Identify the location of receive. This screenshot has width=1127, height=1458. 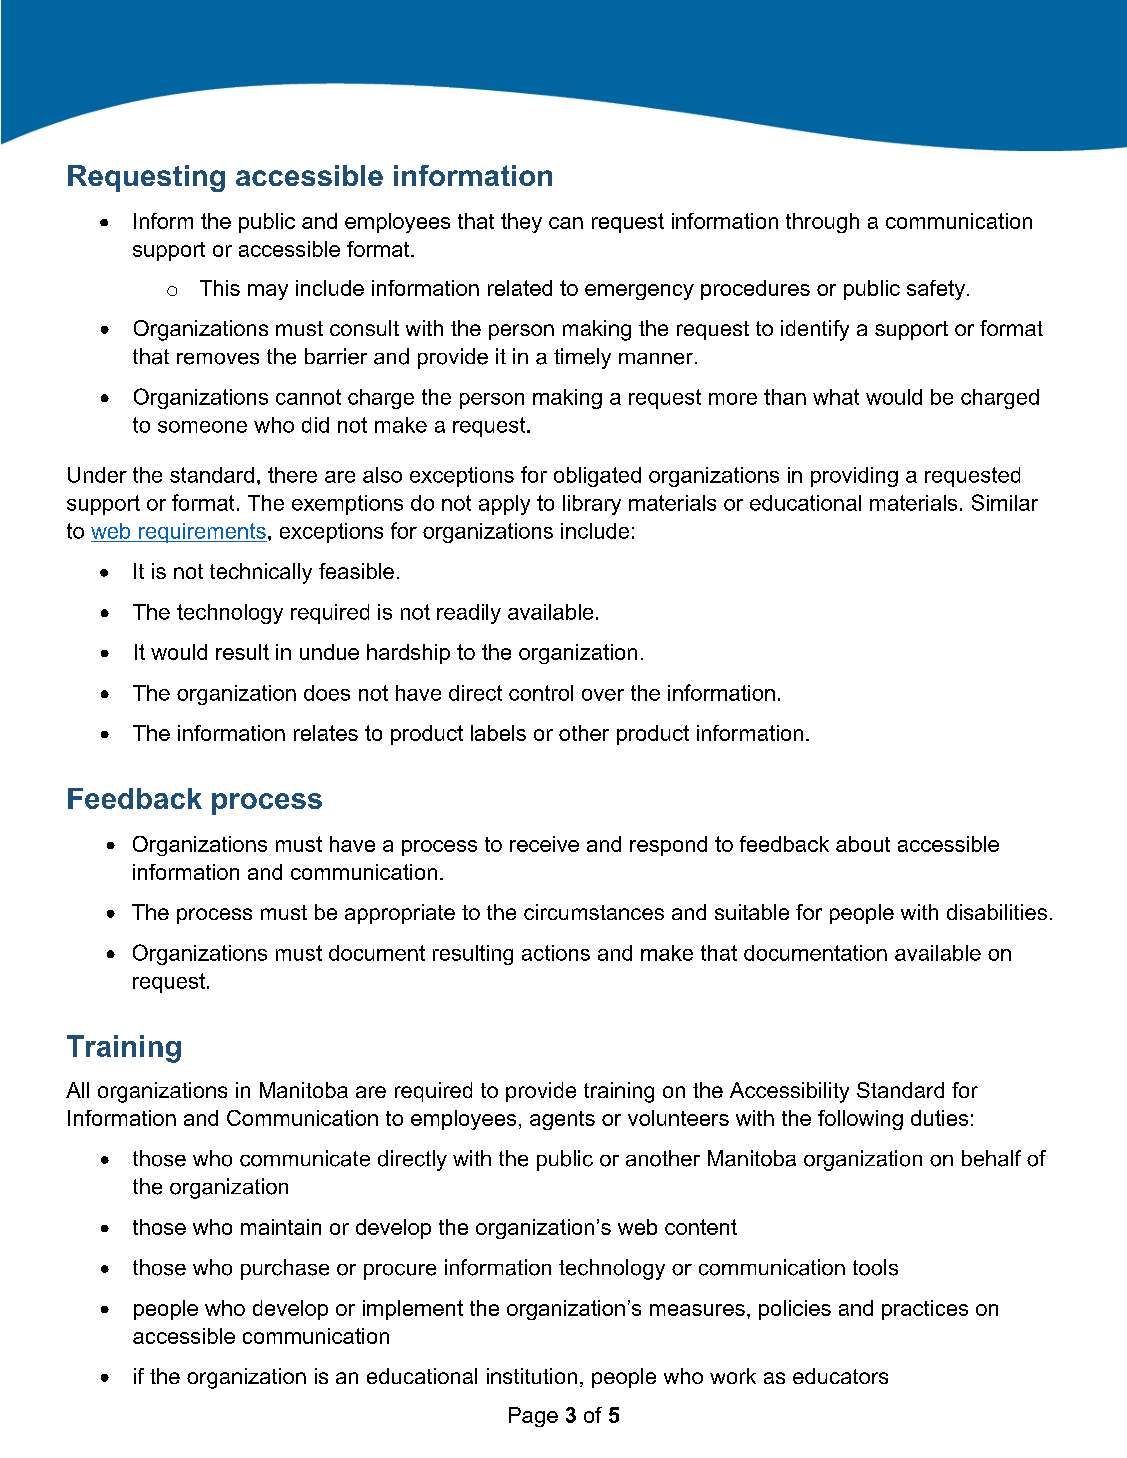
(544, 844).
